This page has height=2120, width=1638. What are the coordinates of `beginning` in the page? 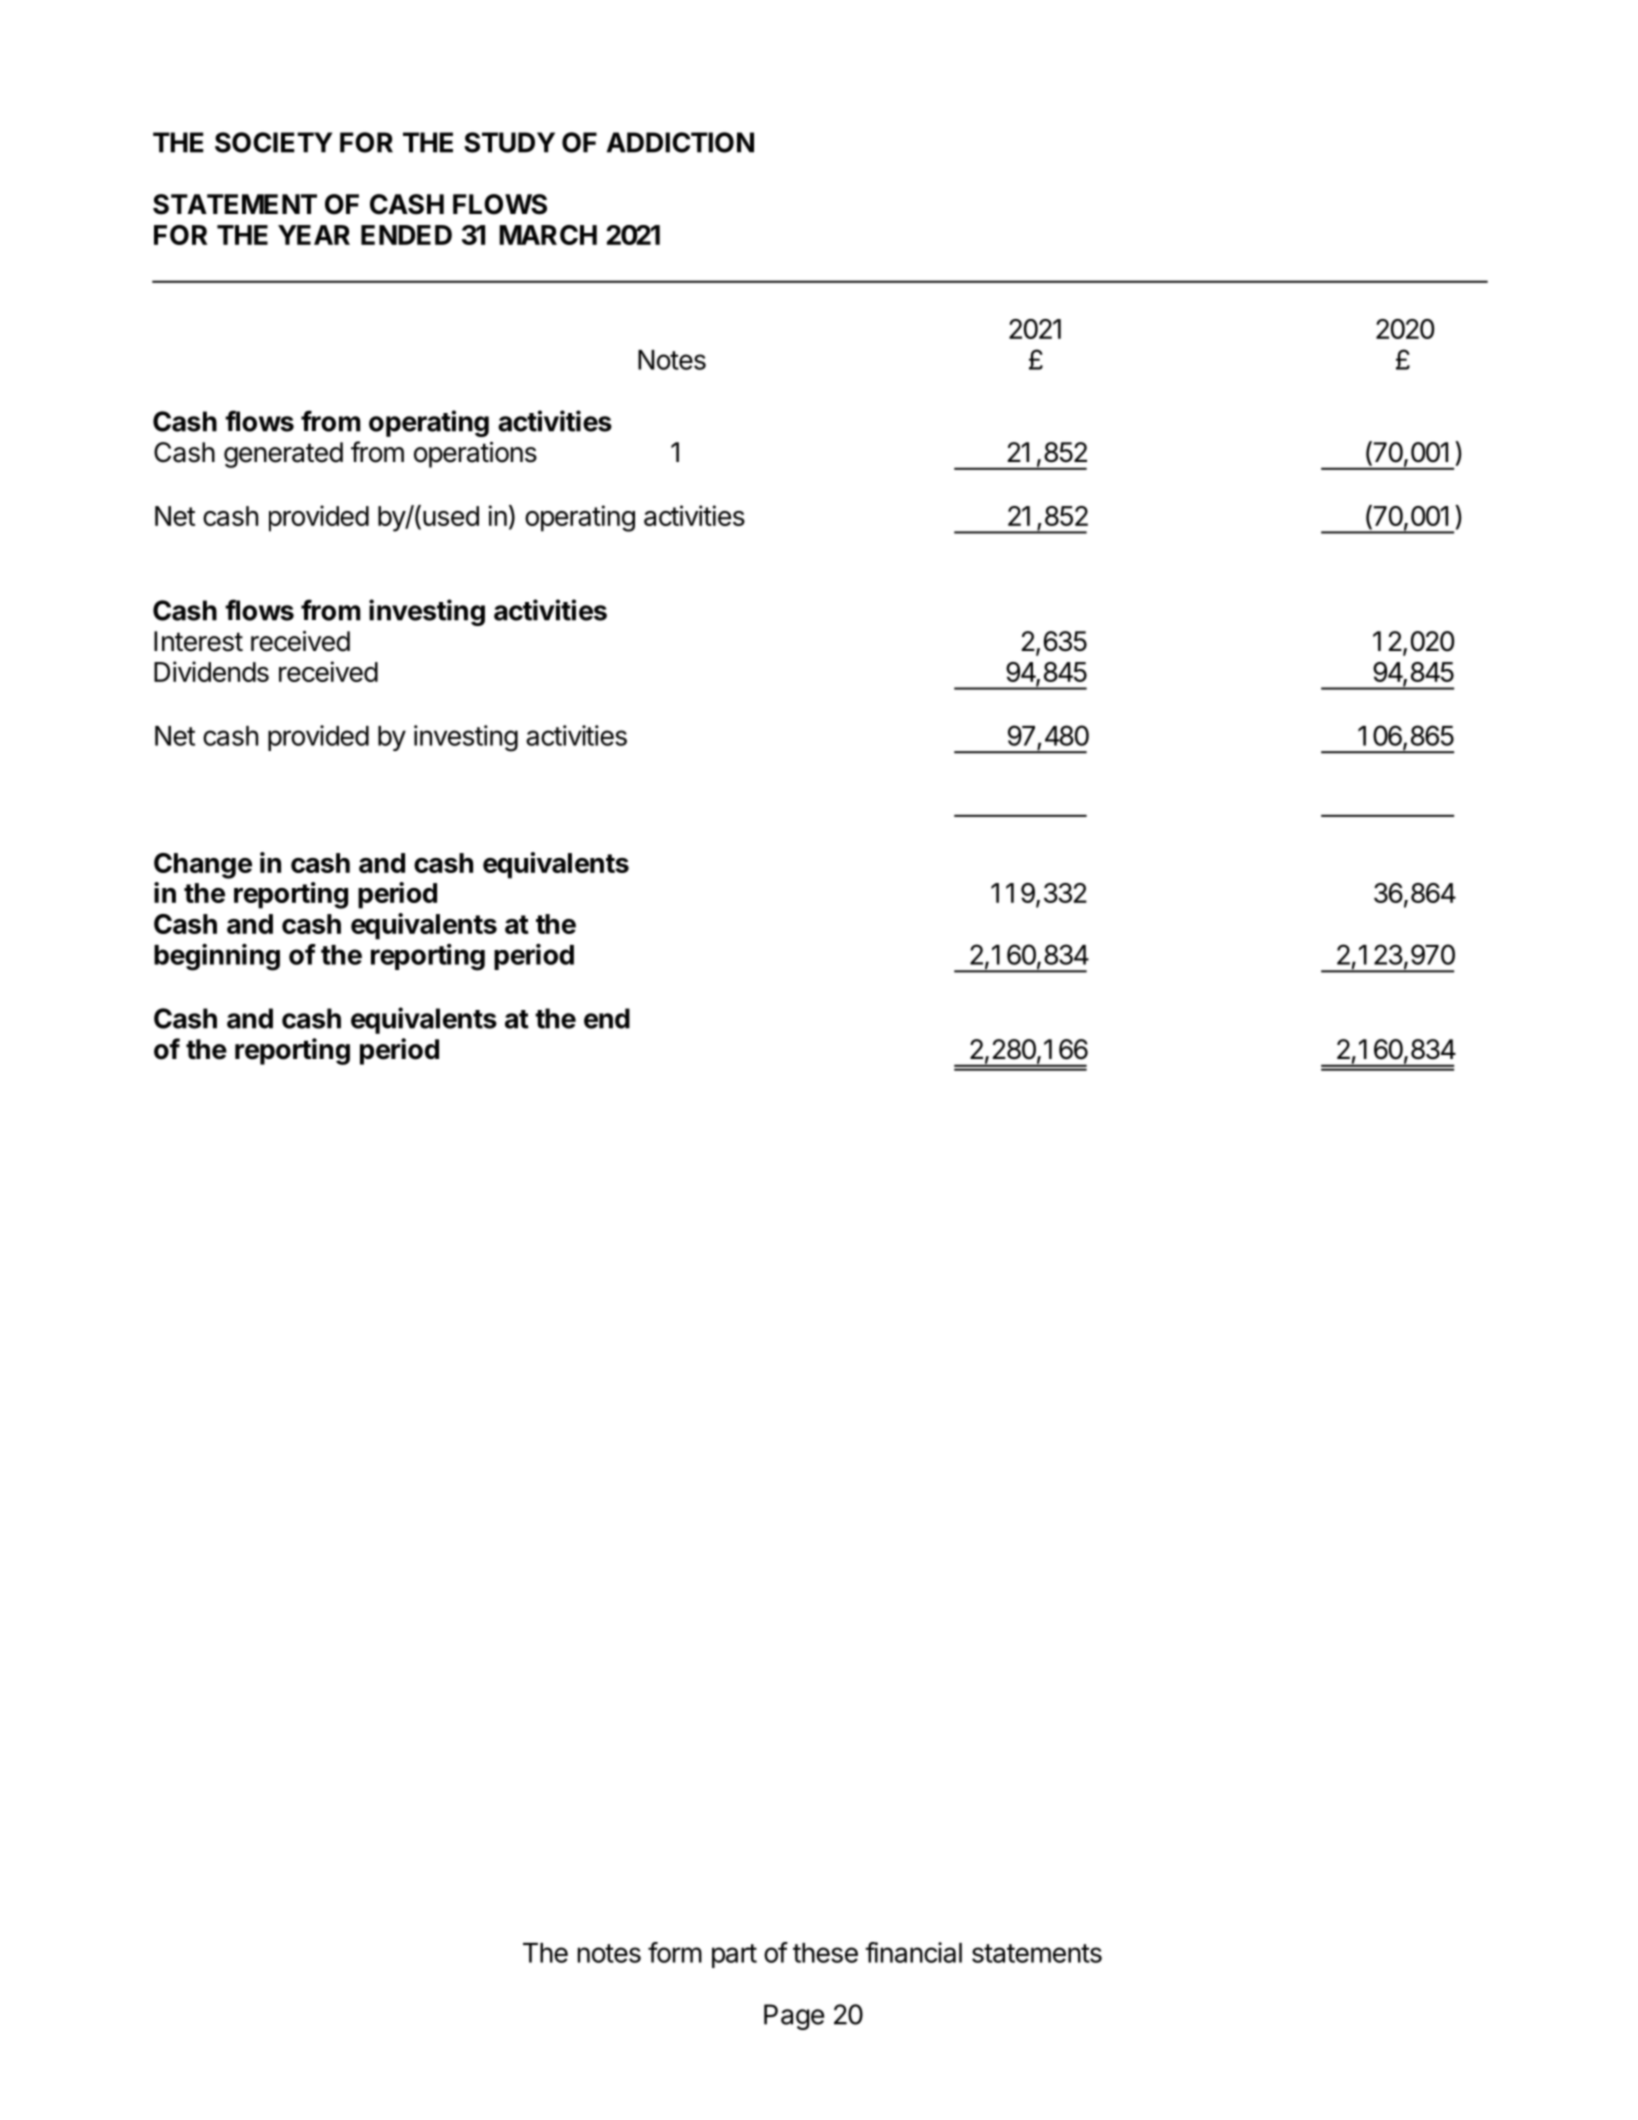 It's located at (217, 957).
